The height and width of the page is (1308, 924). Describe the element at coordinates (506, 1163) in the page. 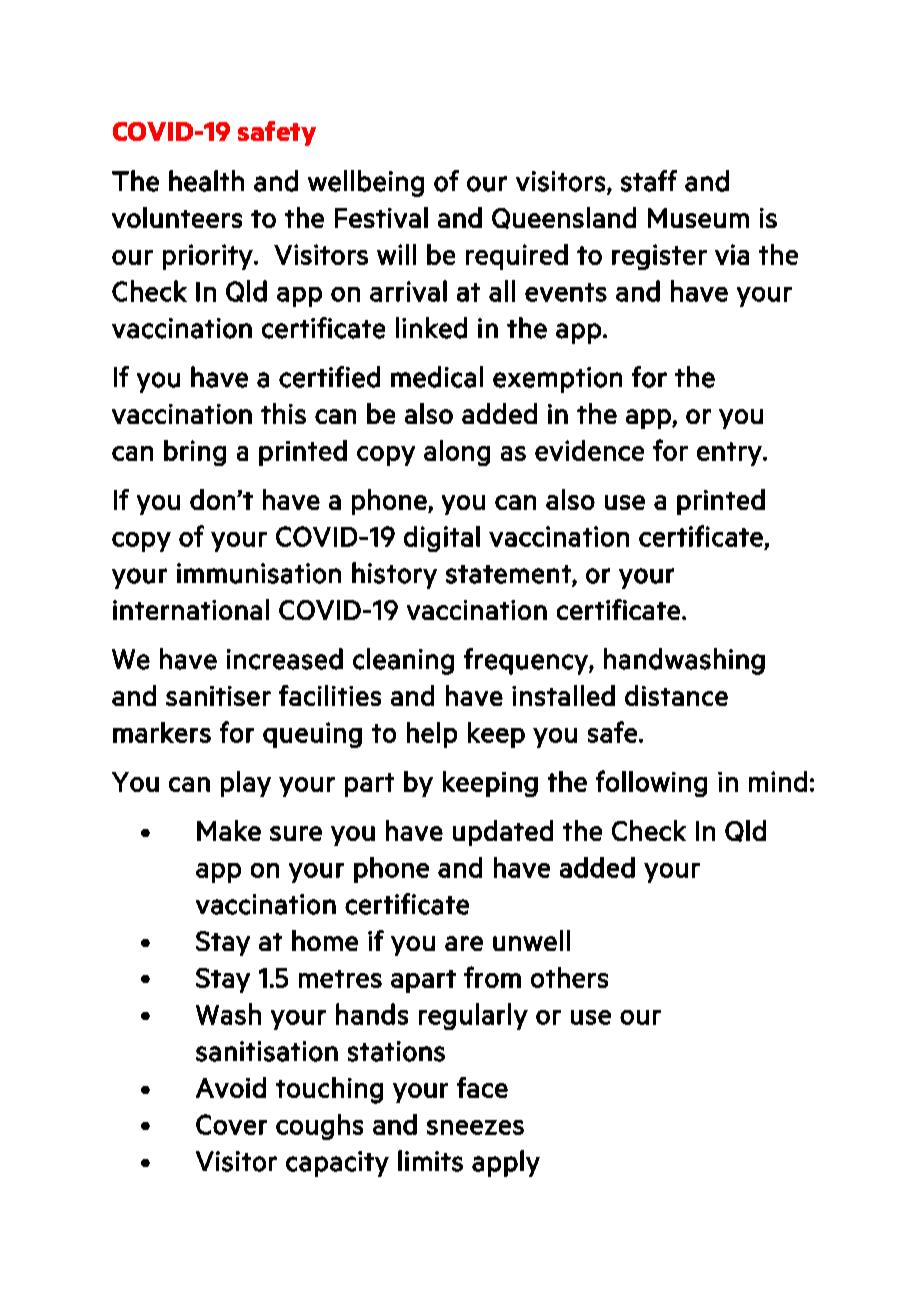

I see `apply` at that location.
